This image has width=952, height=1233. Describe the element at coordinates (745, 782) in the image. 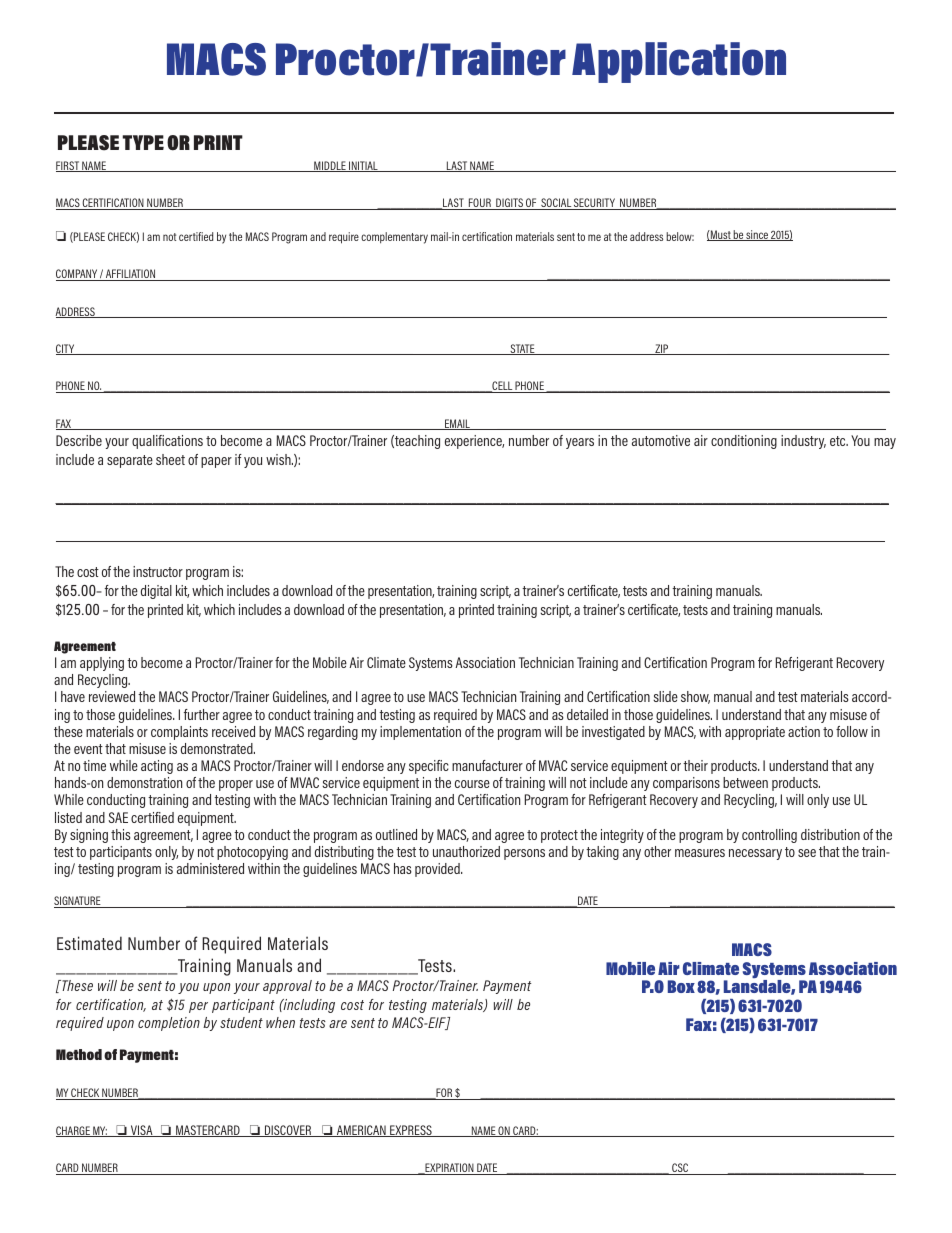

I see `between` at that location.
